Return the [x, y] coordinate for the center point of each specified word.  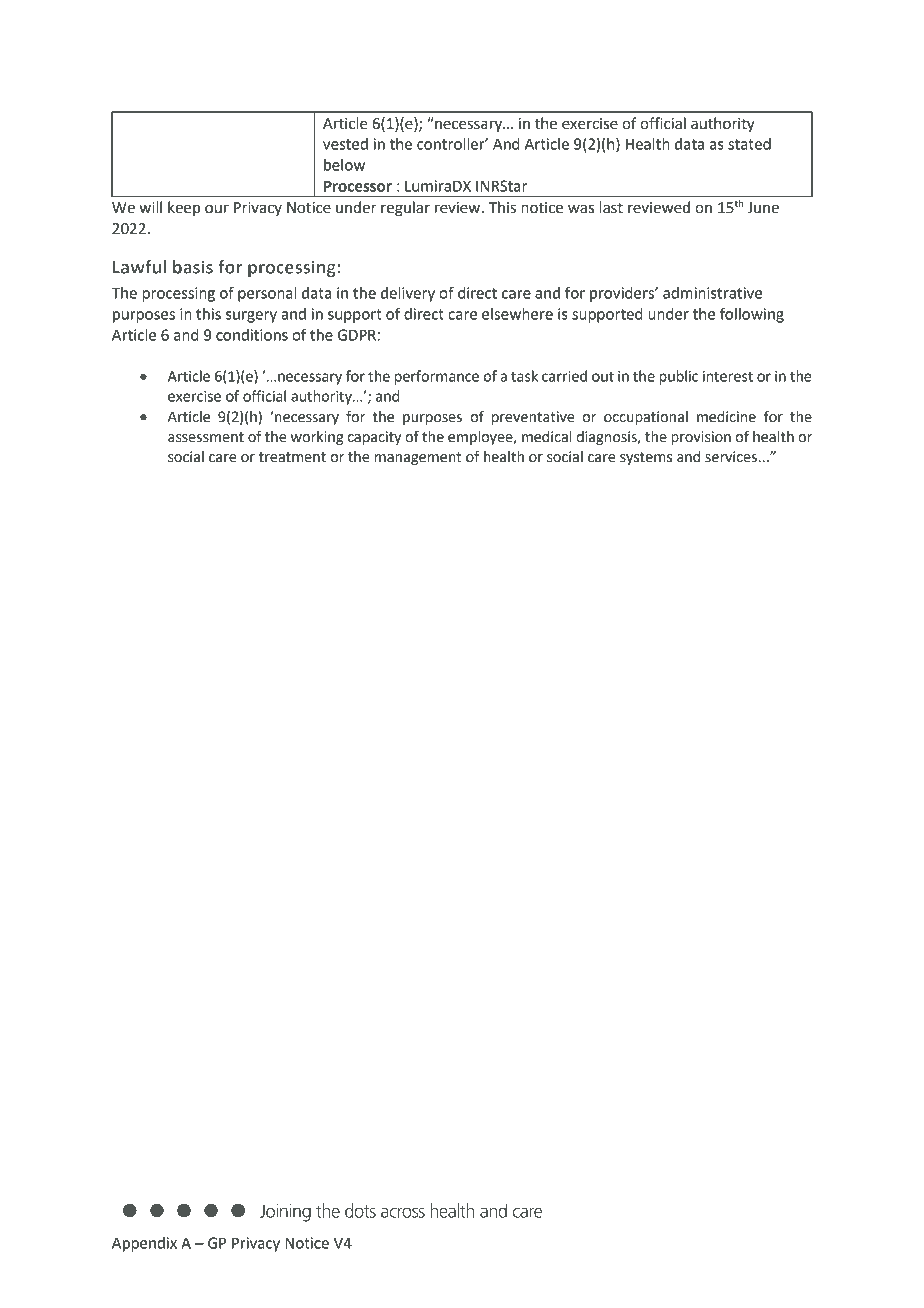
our [217, 209]
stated [749, 144]
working [317, 438]
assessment [206, 437]
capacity [374, 438]
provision [701, 438]
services [732, 457]
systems [646, 458]
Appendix [144, 1244]
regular [405, 209]
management [418, 458]
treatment [292, 457]
